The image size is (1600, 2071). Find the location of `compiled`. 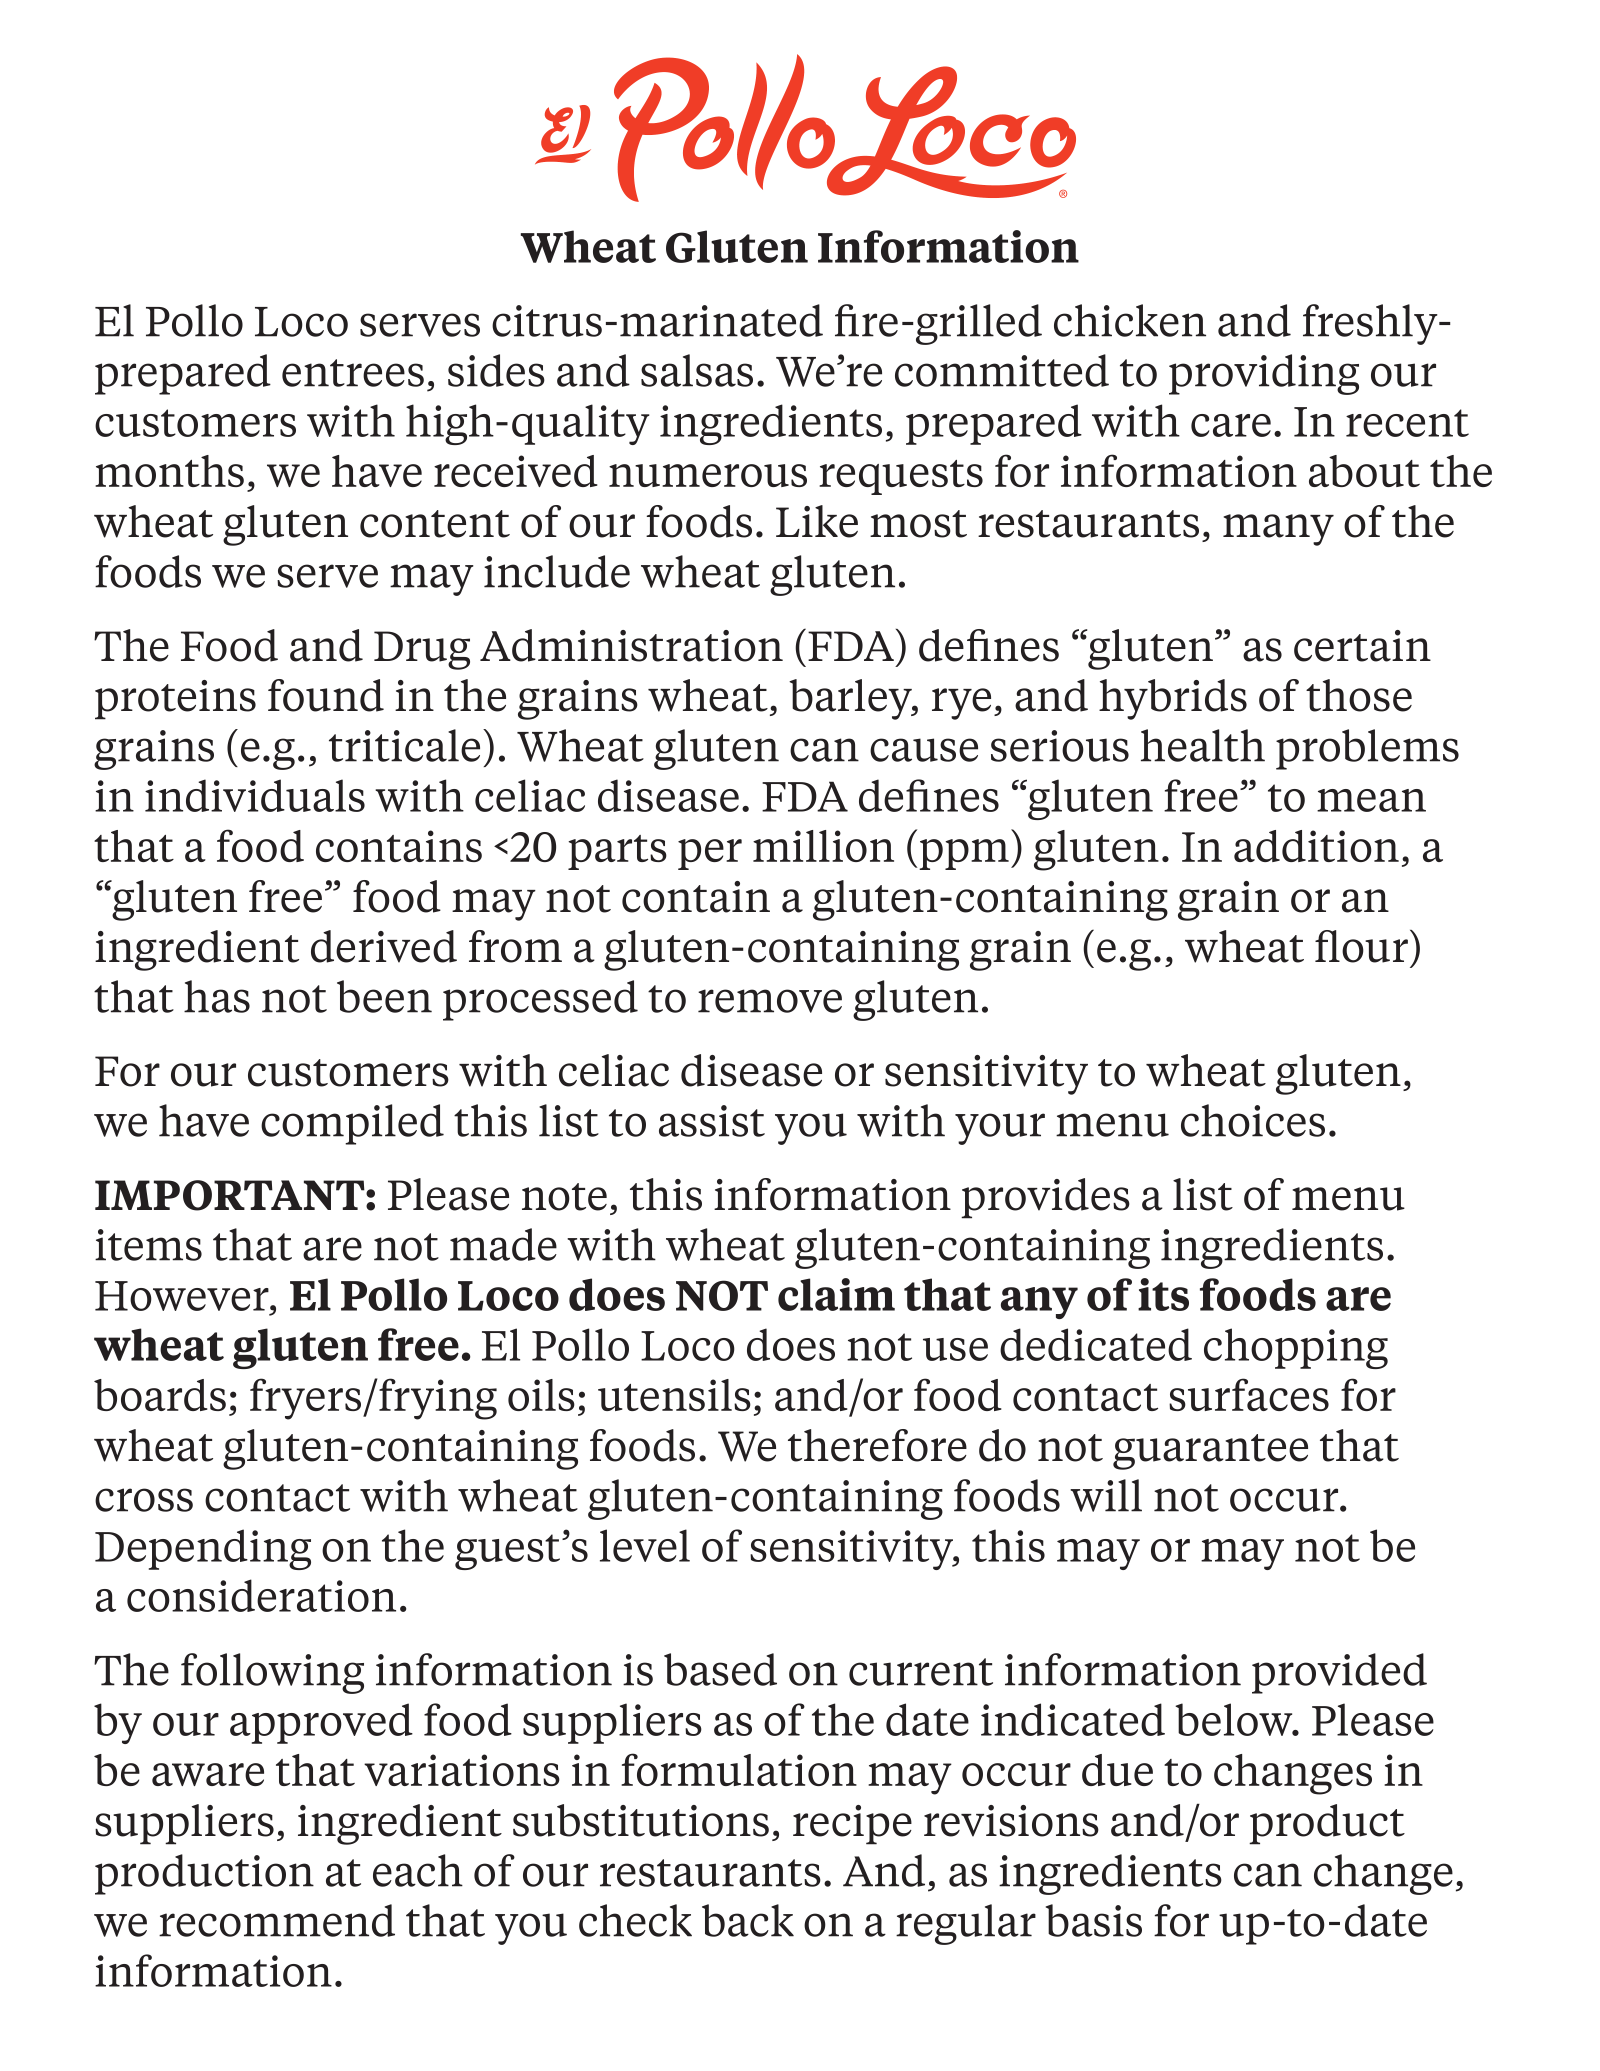

compiled is located at coordinates (352, 1124).
